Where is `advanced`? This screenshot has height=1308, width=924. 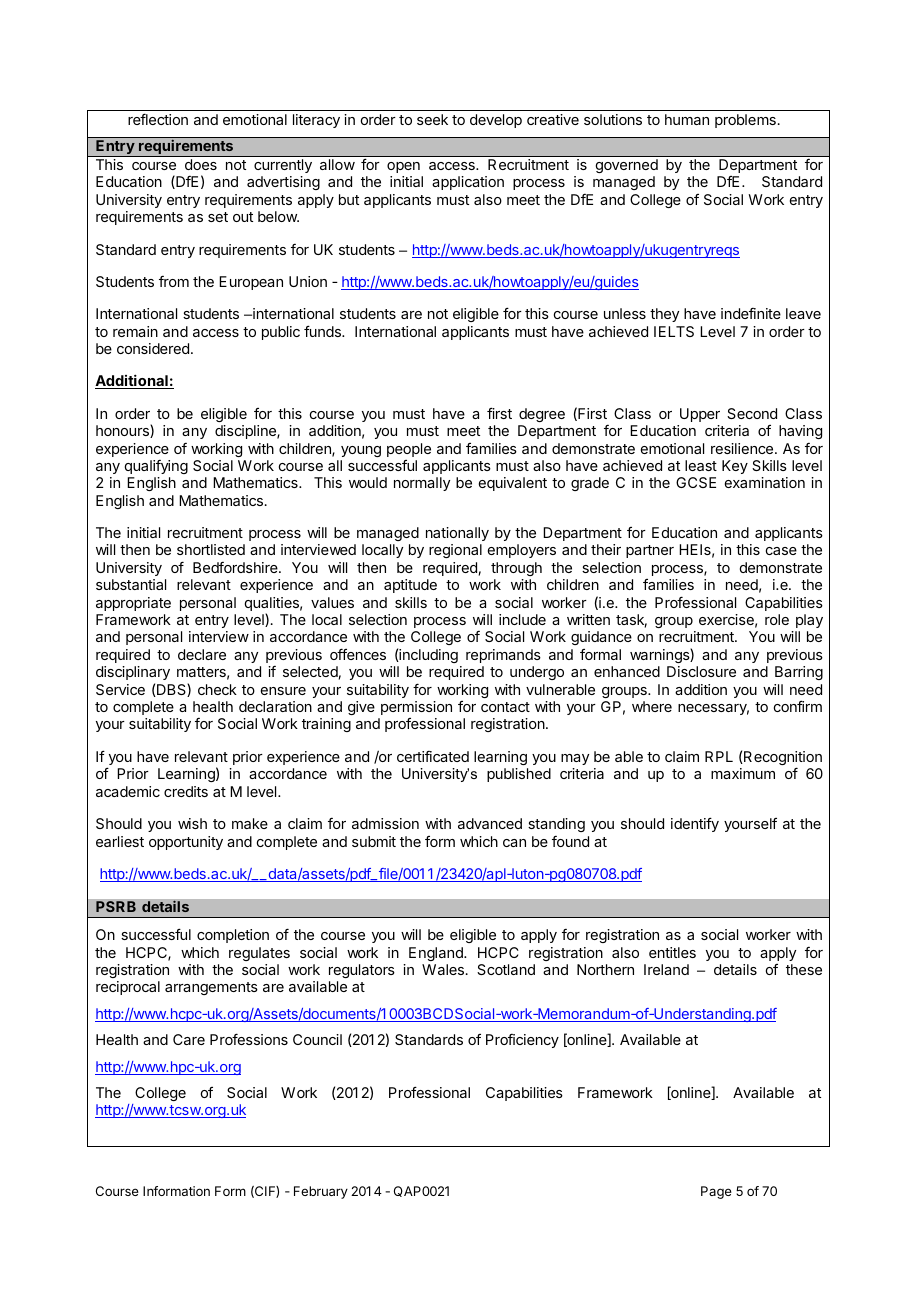 advanced is located at coordinates (490, 823).
